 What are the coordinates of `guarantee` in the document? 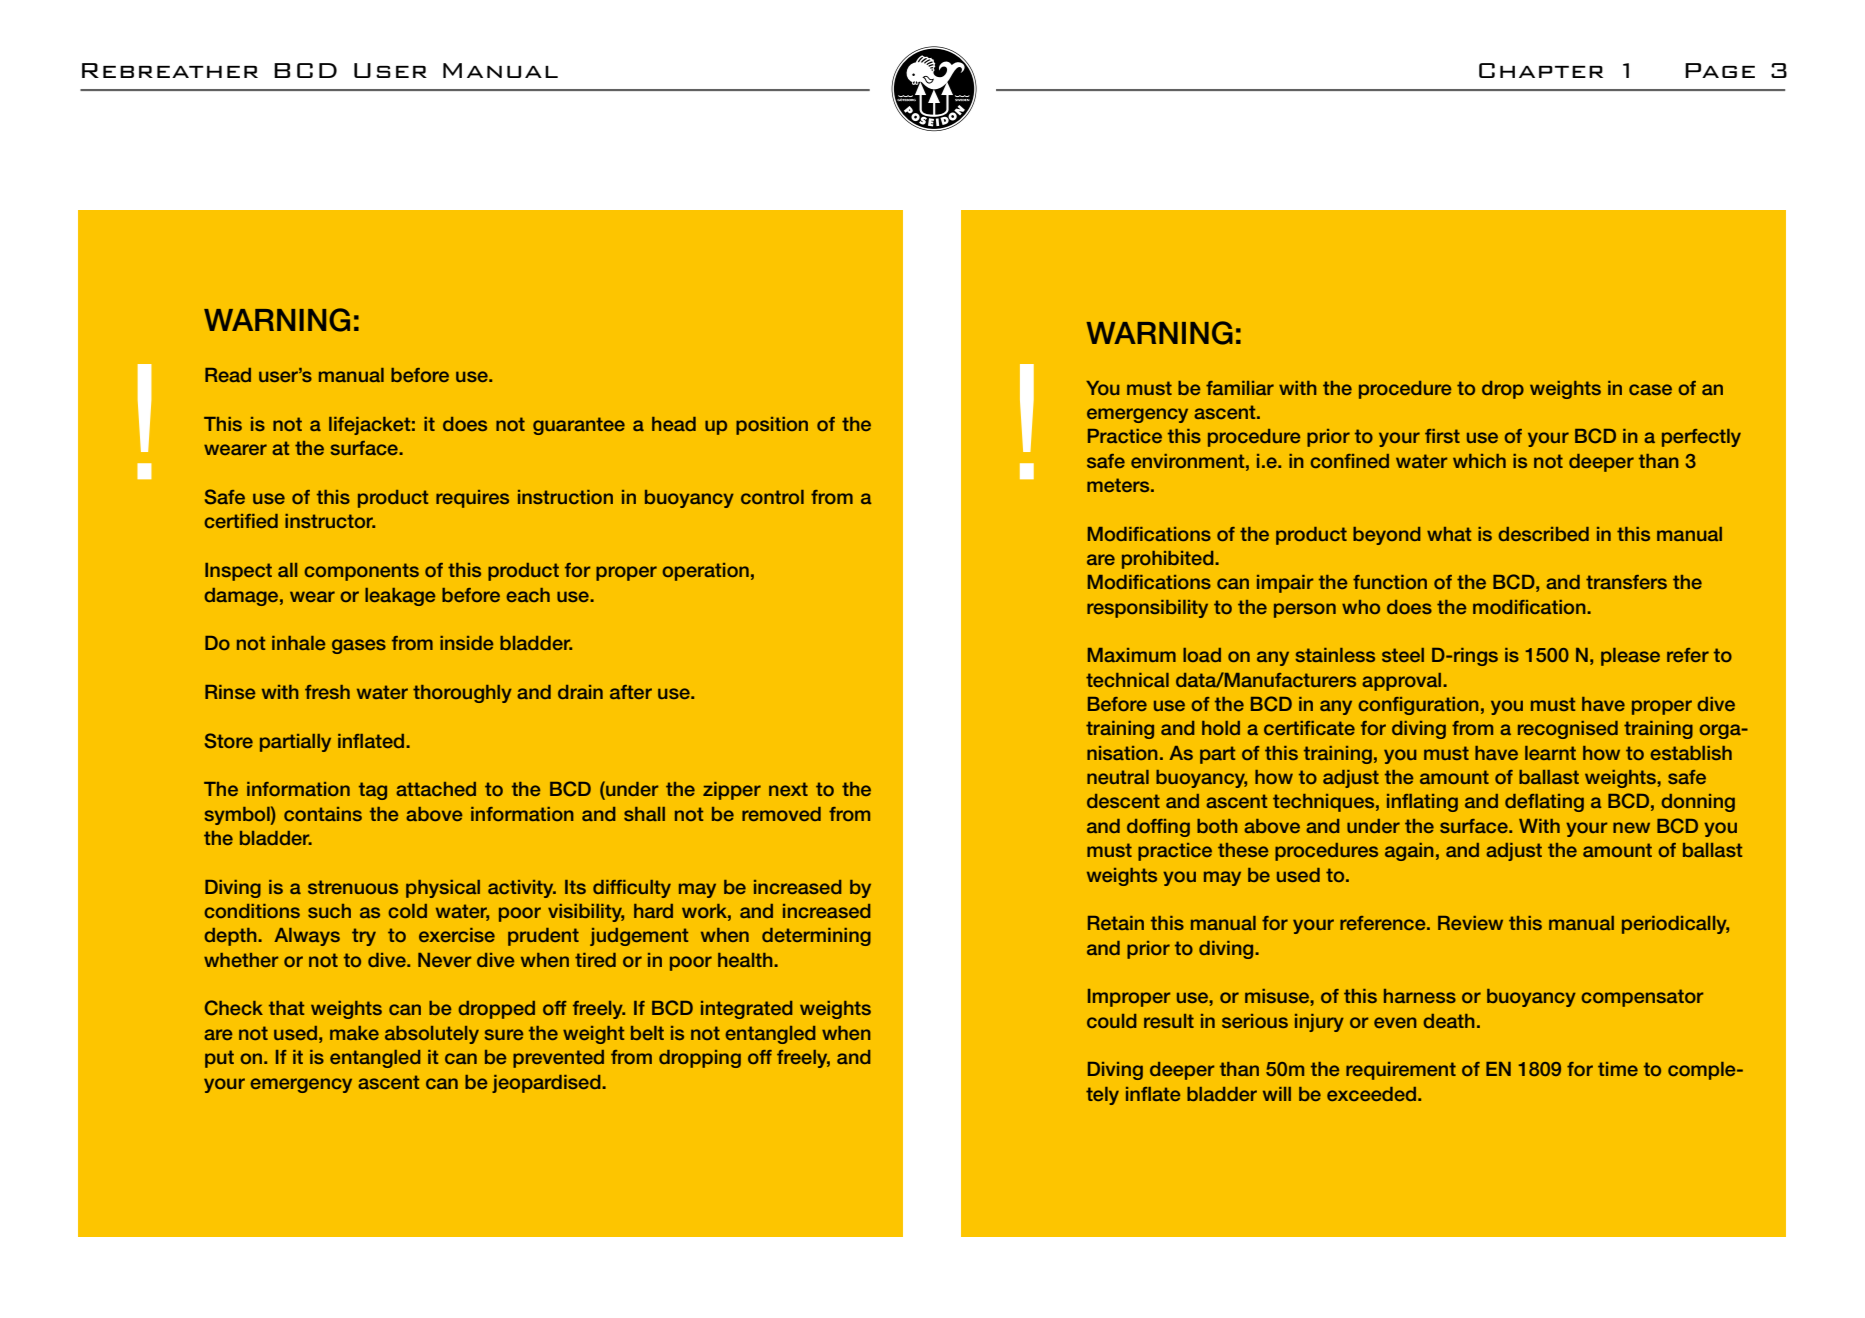 It's located at (579, 426).
